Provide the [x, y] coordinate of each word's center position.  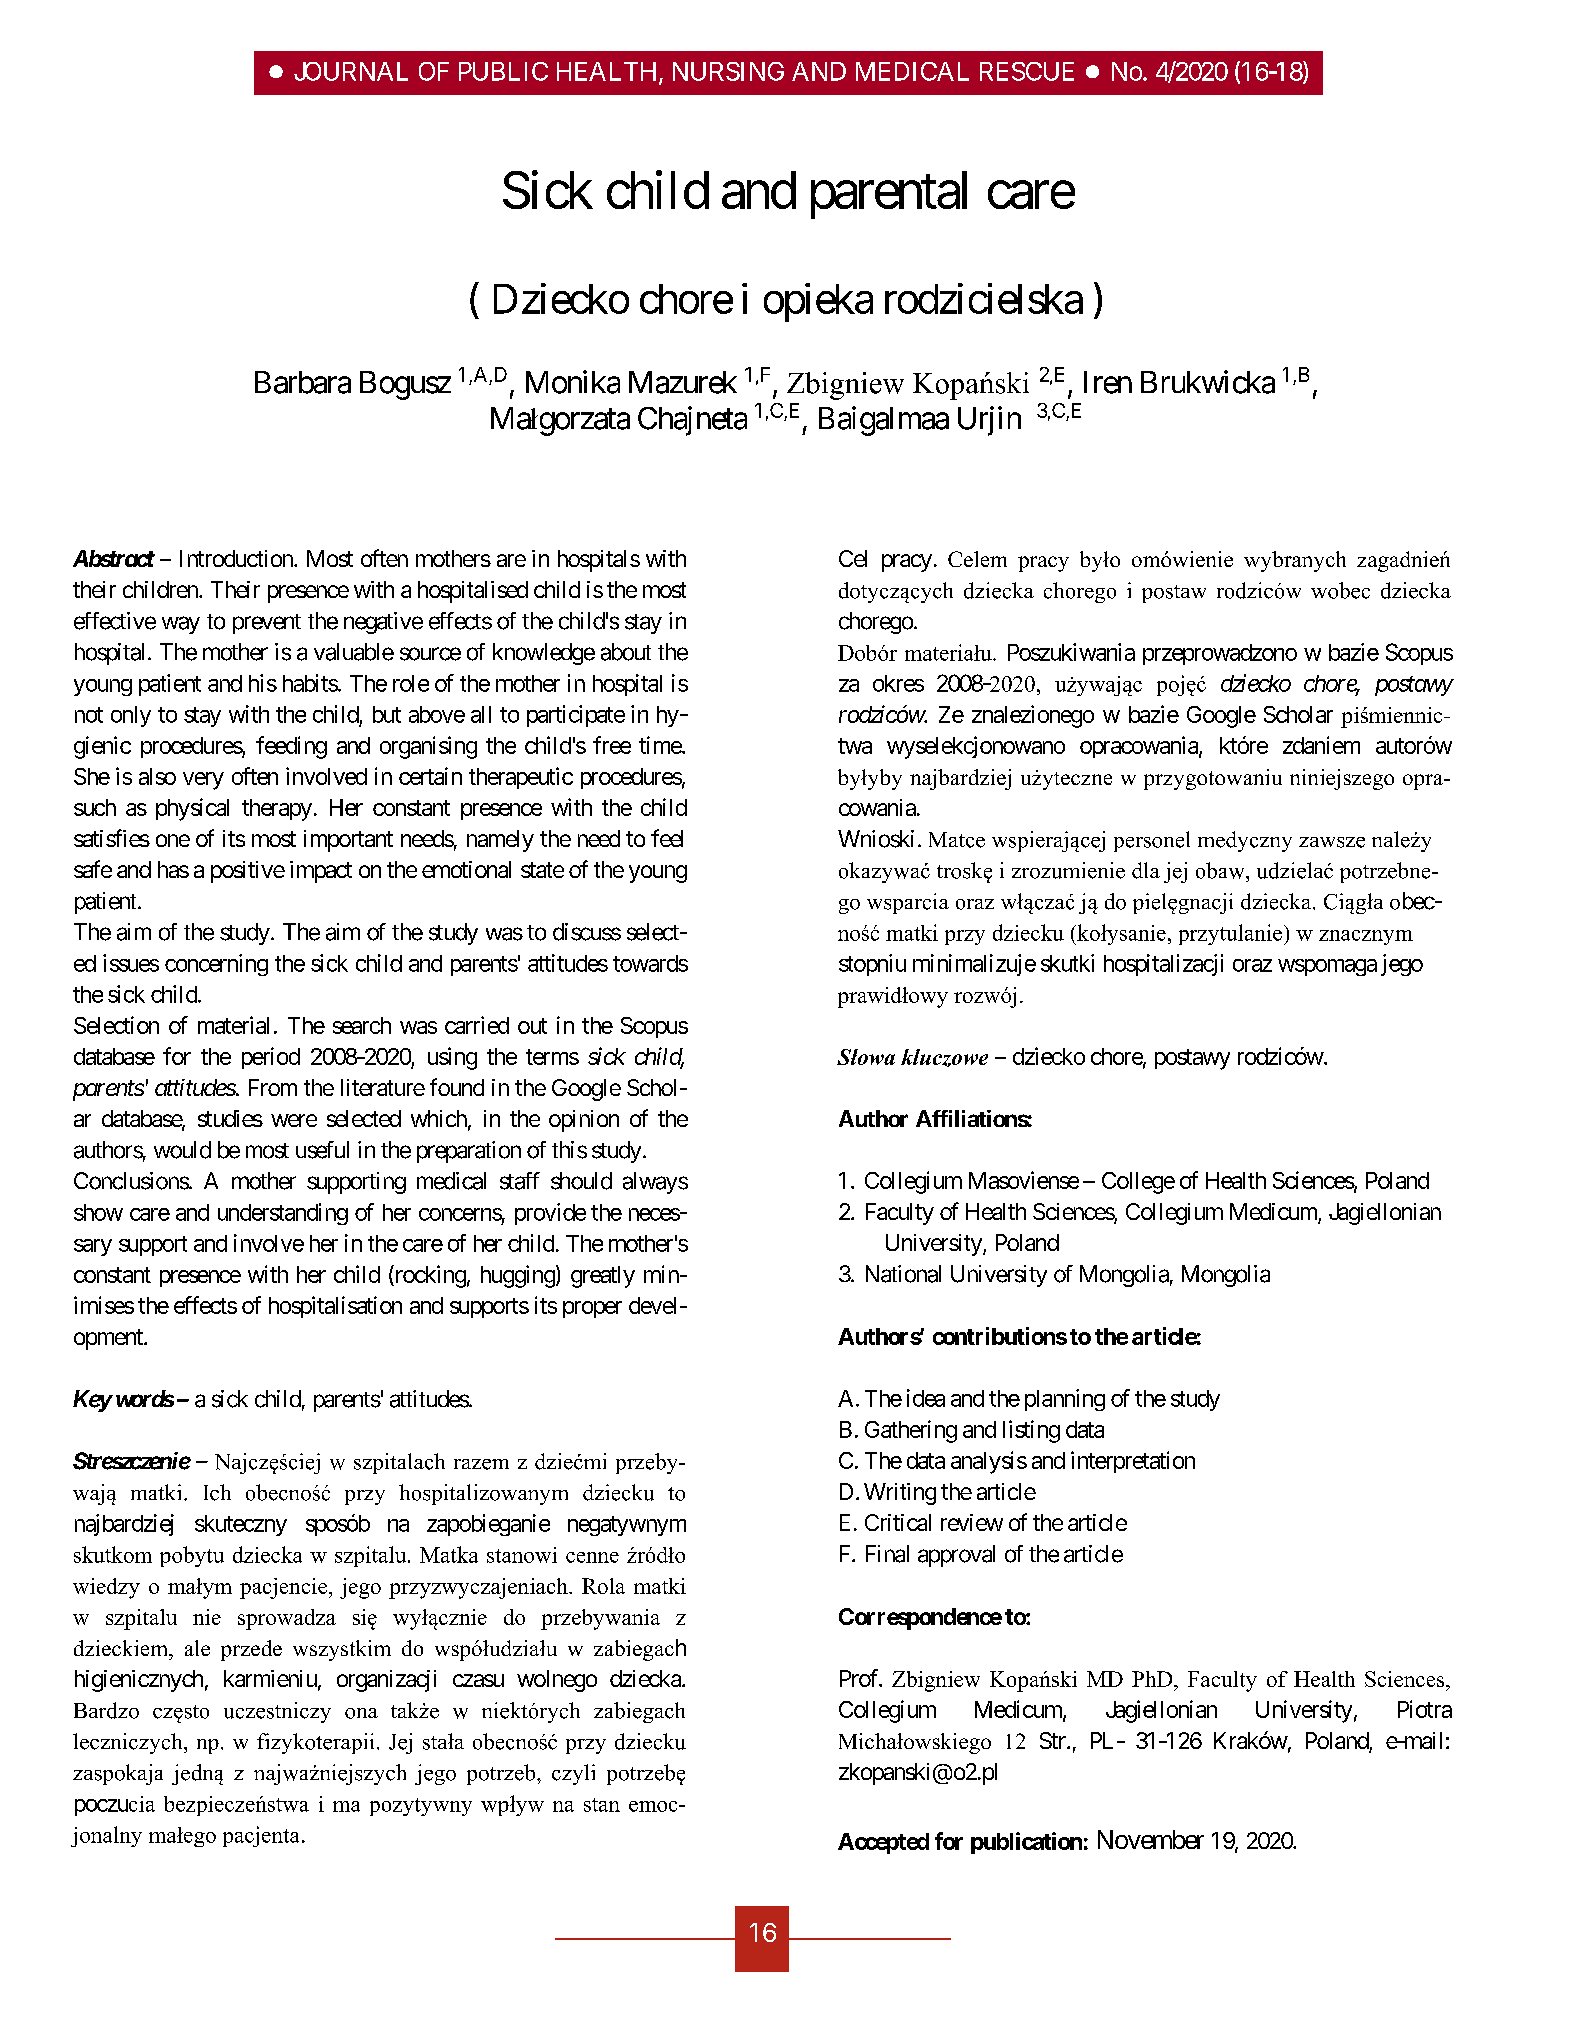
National [903, 1274]
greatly [603, 1277]
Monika [573, 382]
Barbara [303, 382]
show [98, 1212]
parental [889, 195]
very [203, 781]
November [1151, 1839]
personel [1152, 841]
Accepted [883, 1843]
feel [667, 838]
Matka [449, 1554]
